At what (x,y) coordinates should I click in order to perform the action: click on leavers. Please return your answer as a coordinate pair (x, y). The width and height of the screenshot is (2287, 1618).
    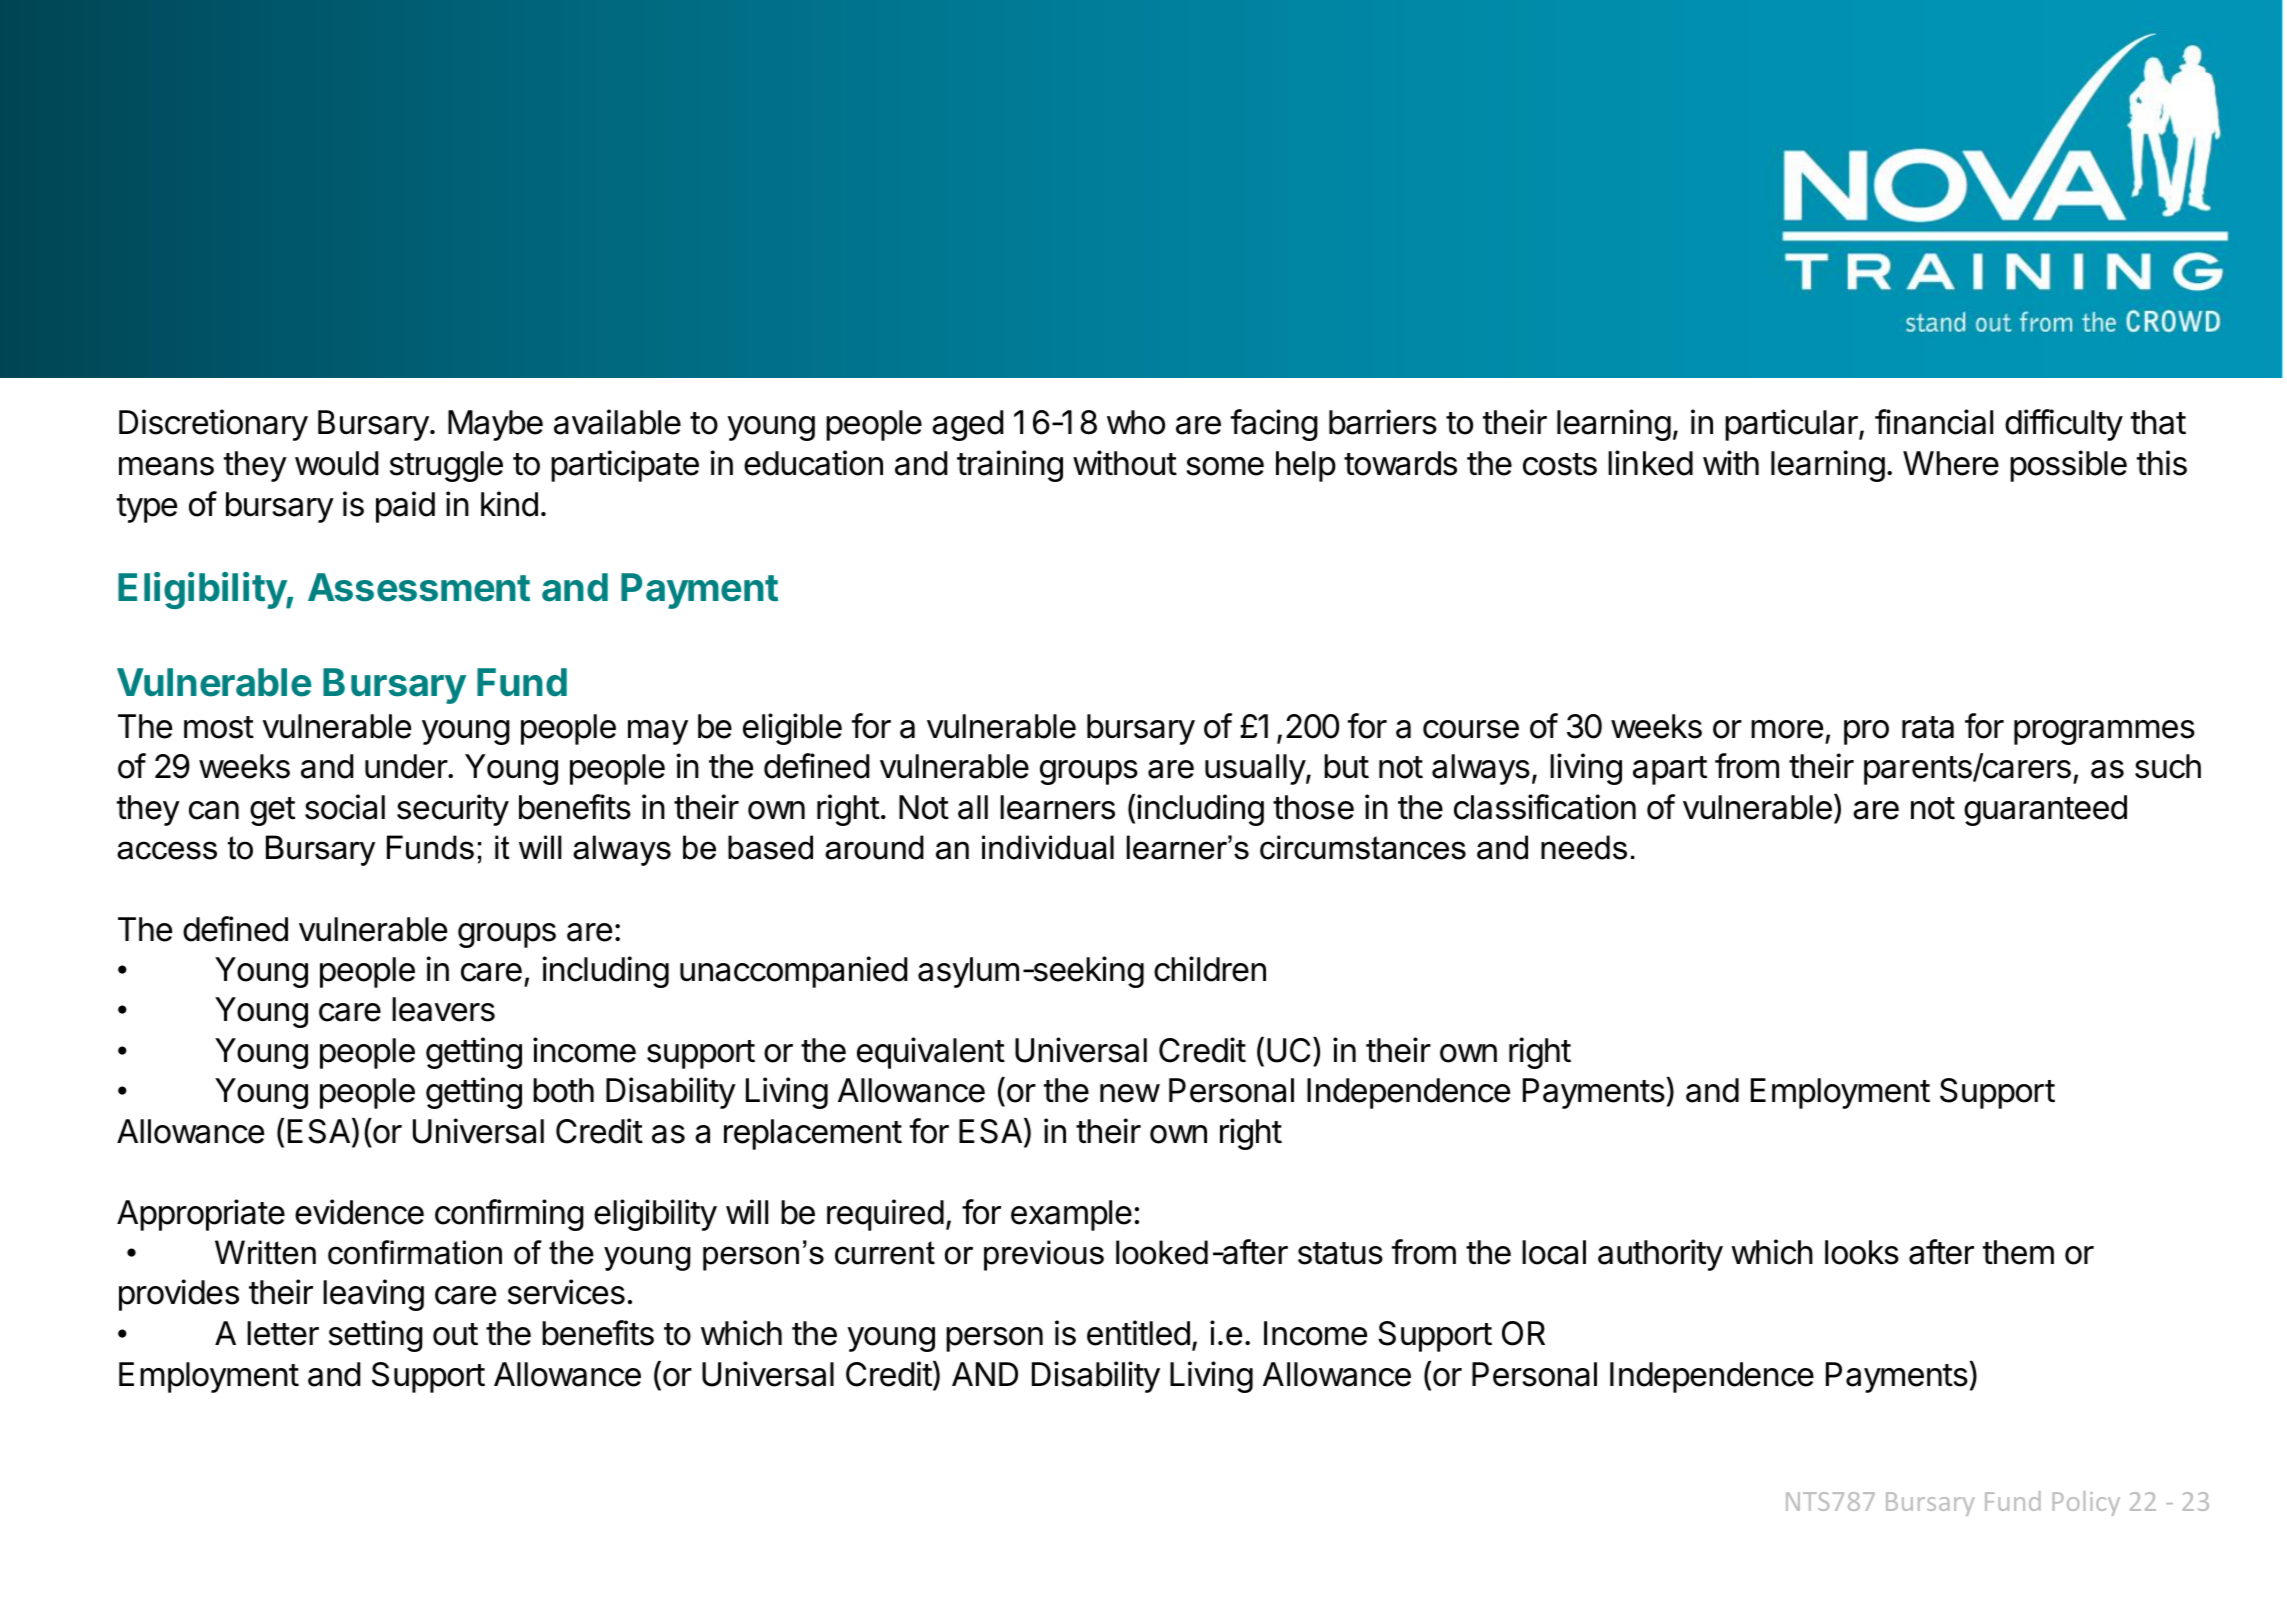
    Looking at the image, I should click on (443, 1009).
